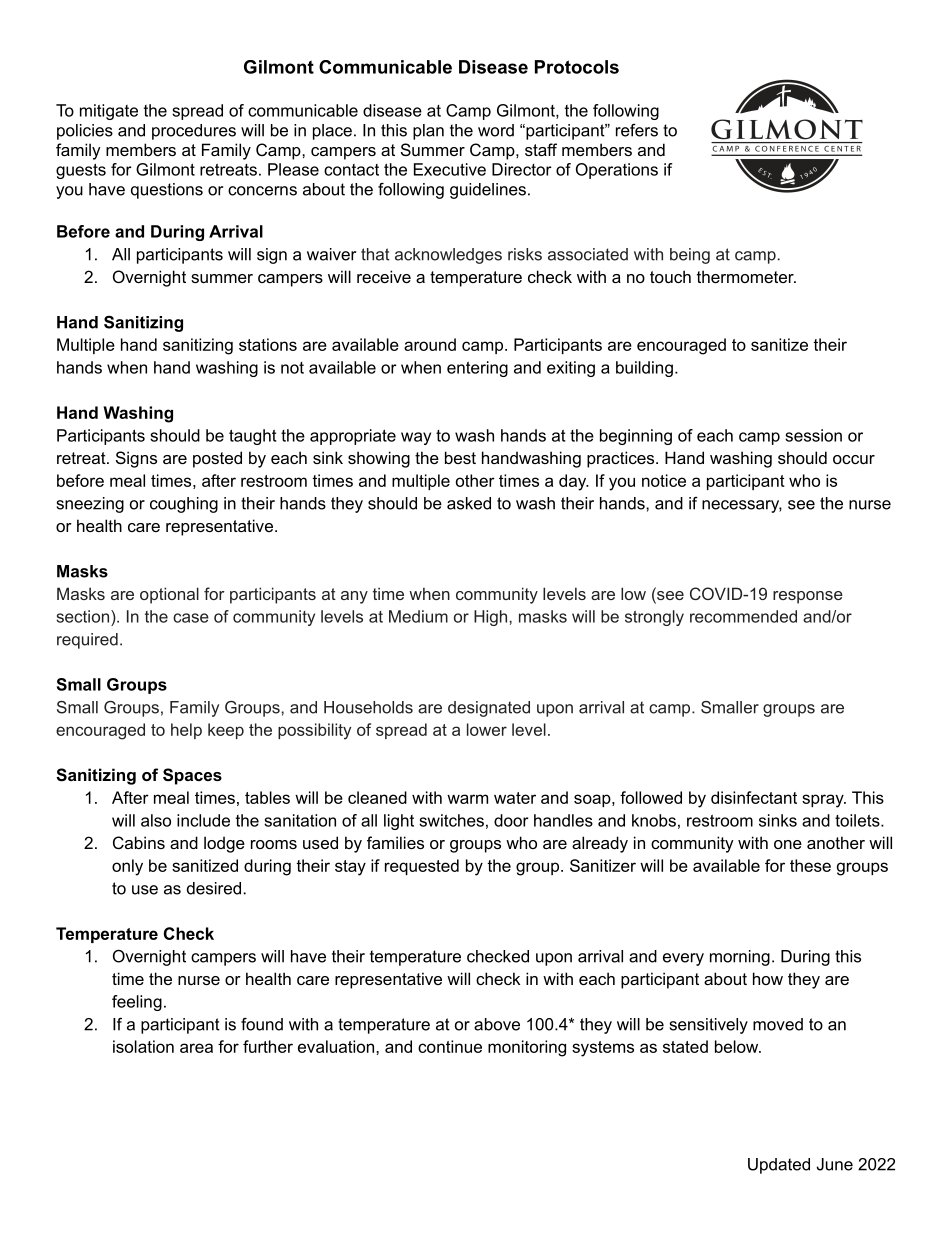 This screenshot has width=952, height=1233. Describe the element at coordinates (450, 1046) in the screenshot. I see `continue` at that location.
